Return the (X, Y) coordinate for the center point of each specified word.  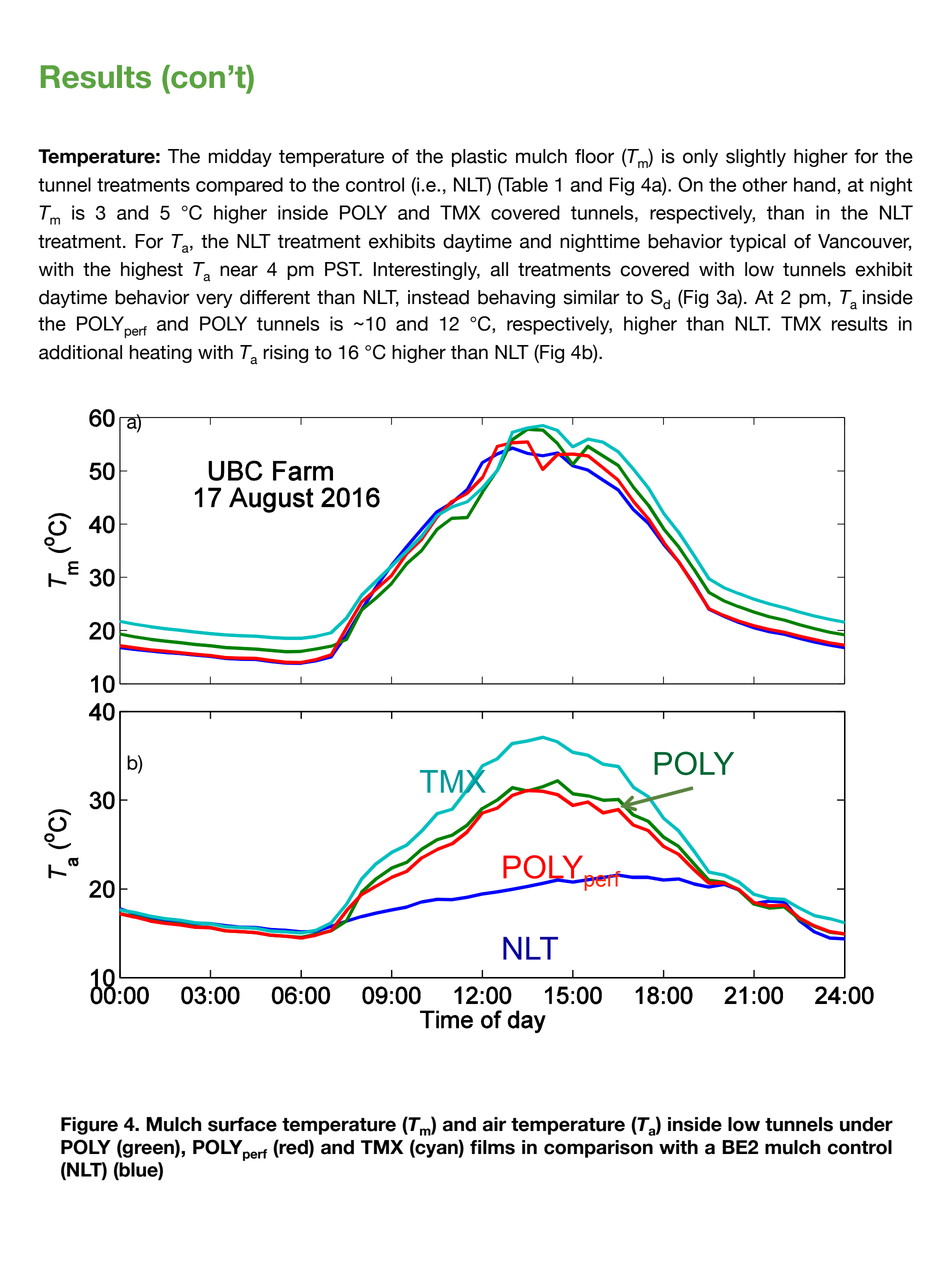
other (765, 184)
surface (242, 1124)
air (494, 1124)
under (866, 1124)
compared (239, 186)
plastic (479, 158)
